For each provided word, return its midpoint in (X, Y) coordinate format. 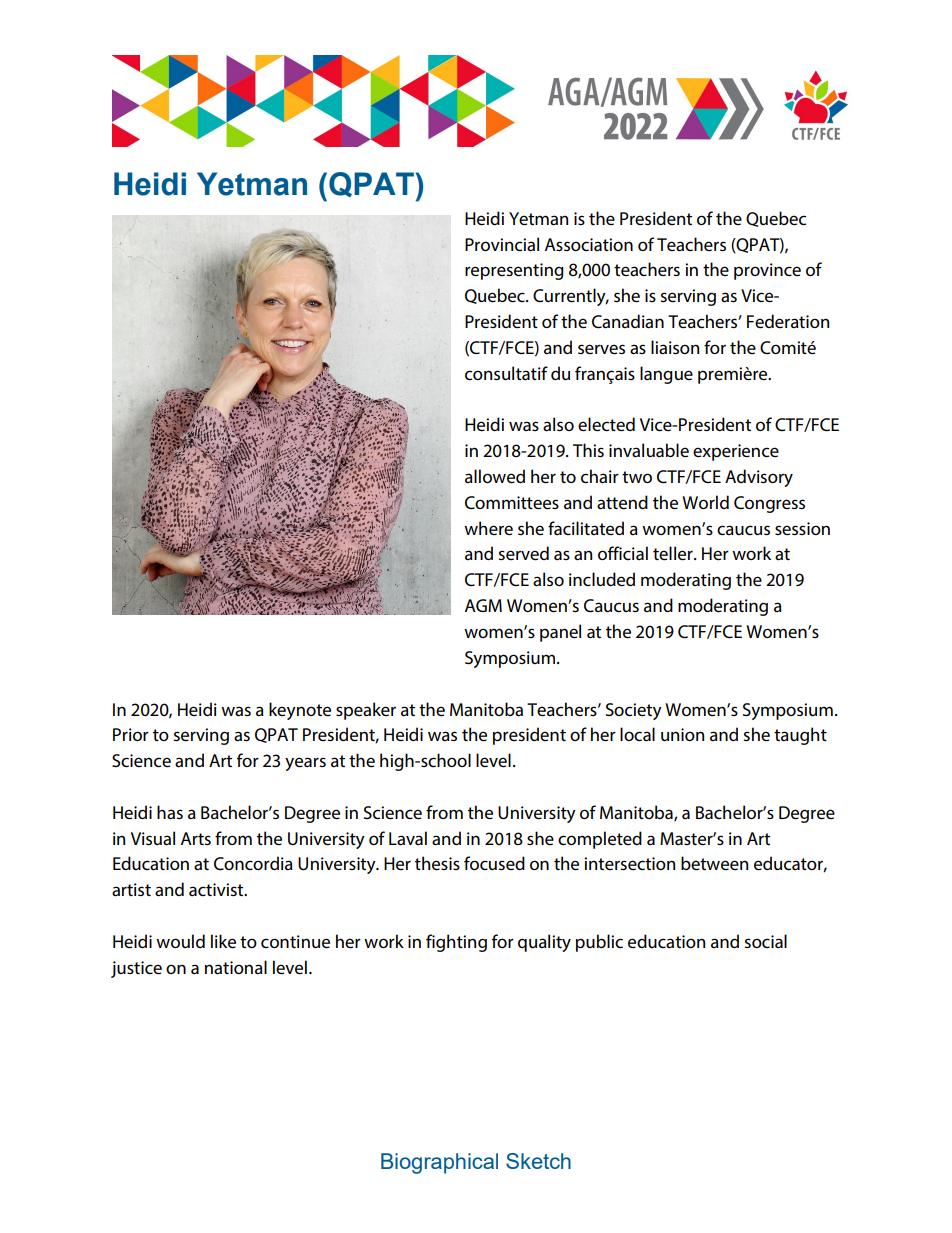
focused (494, 863)
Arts (196, 838)
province (767, 271)
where (488, 528)
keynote (300, 711)
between (714, 863)
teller (674, 553)
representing (514, 271)
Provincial (502, 244)
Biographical (439, 1163)
